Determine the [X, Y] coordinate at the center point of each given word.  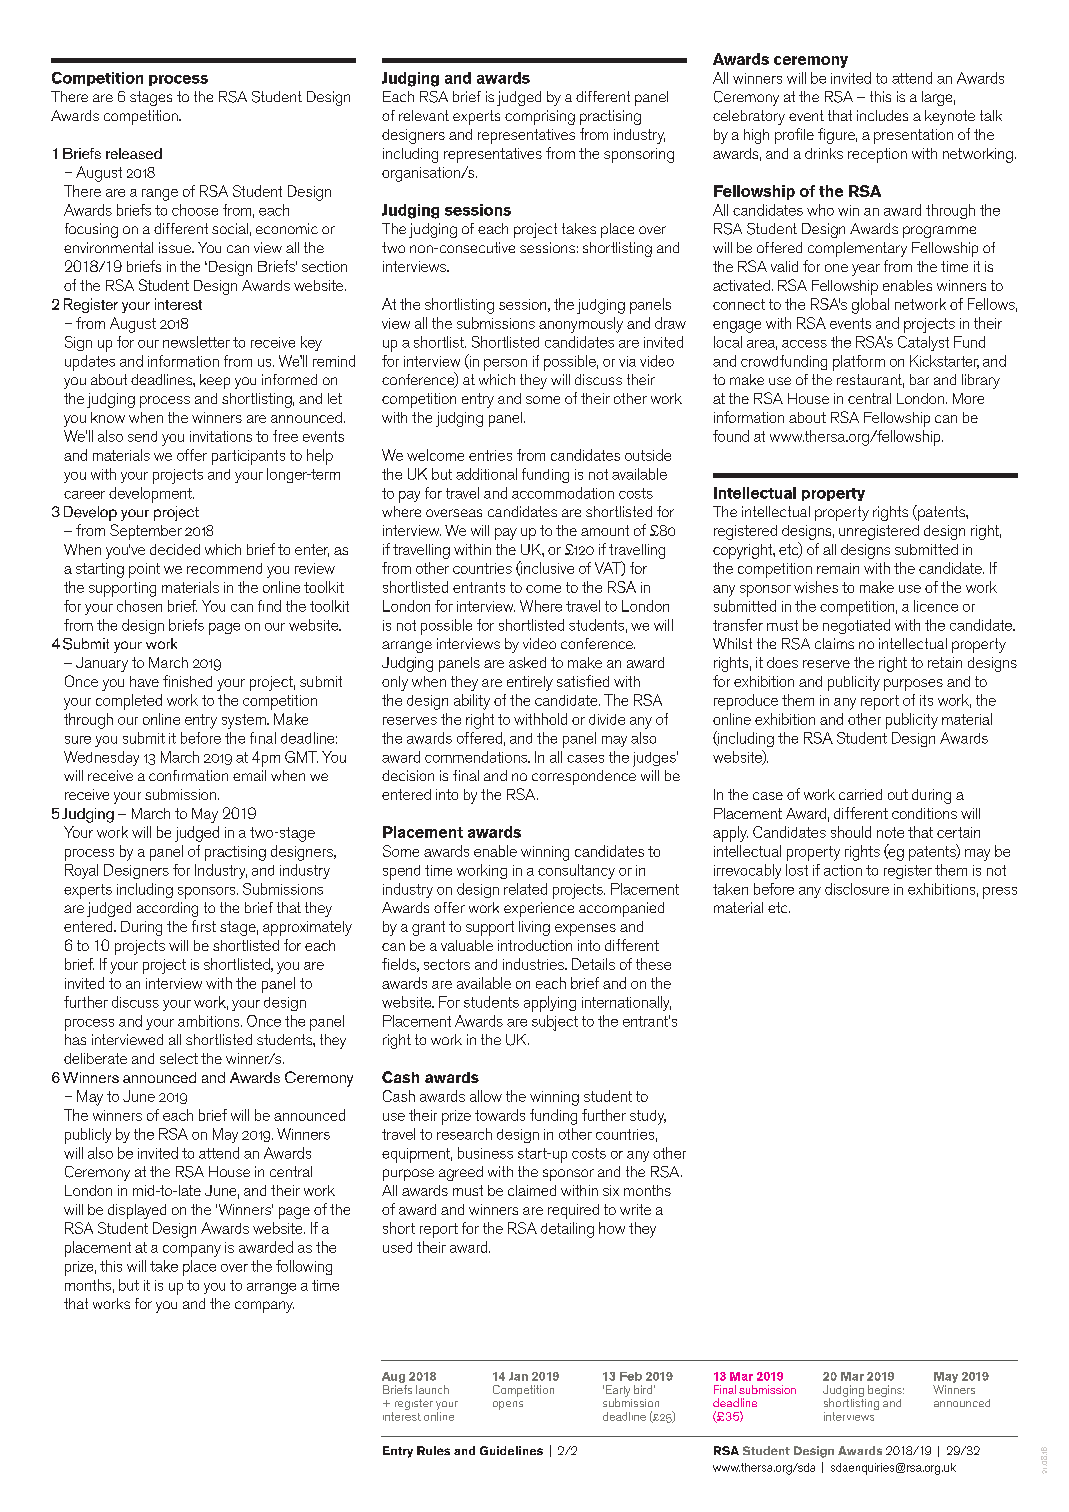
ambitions [210, 1021]
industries [534, 964]
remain [838, 568]
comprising [540, 117]
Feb [631, 1376]
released [134, 153]
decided [175, 549]
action [843, 870]
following [304, 1267]
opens [508, 1405]
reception [877, 155]
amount [605, 530]
